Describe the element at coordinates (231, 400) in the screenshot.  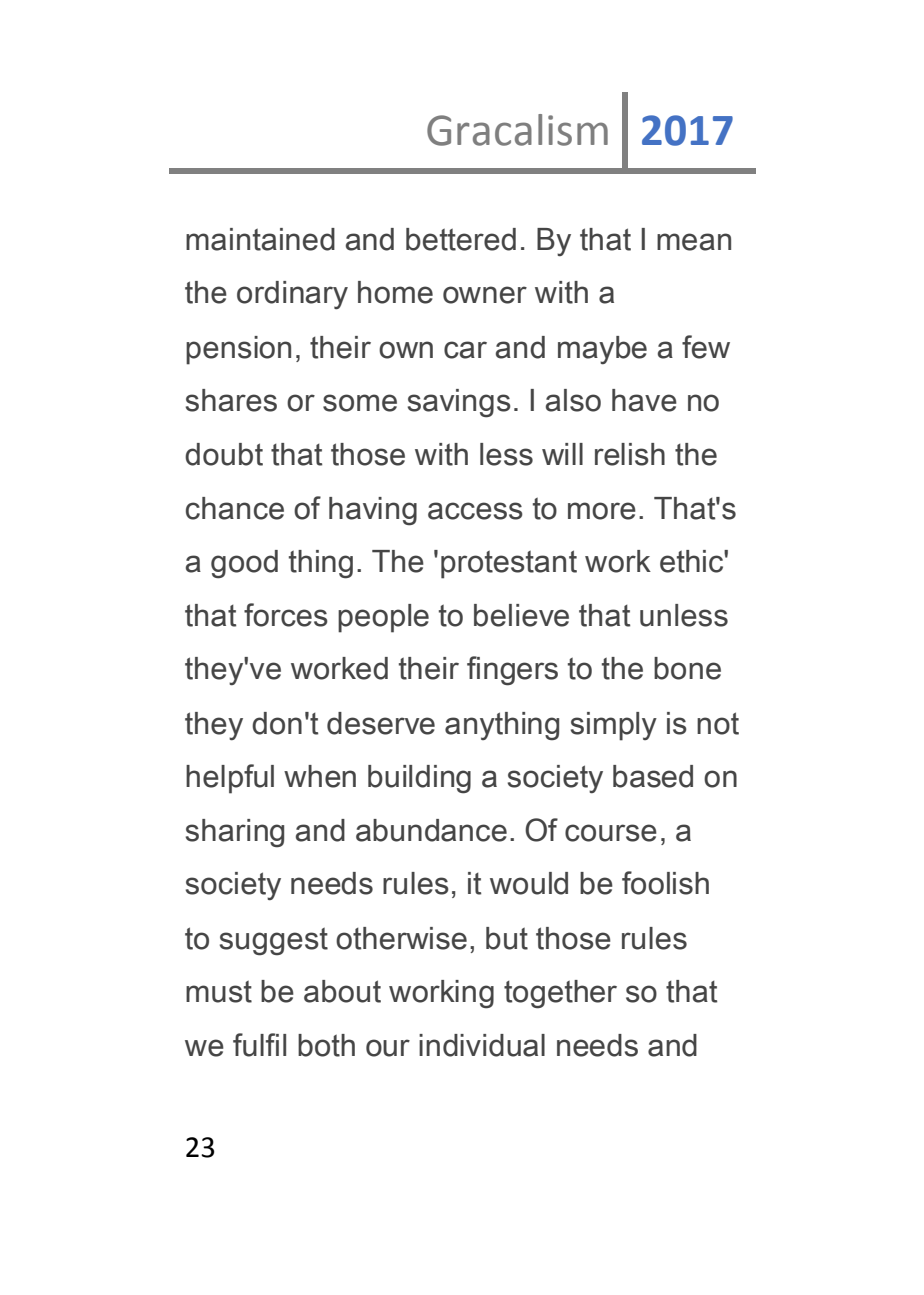
I see `shares` at that location.
